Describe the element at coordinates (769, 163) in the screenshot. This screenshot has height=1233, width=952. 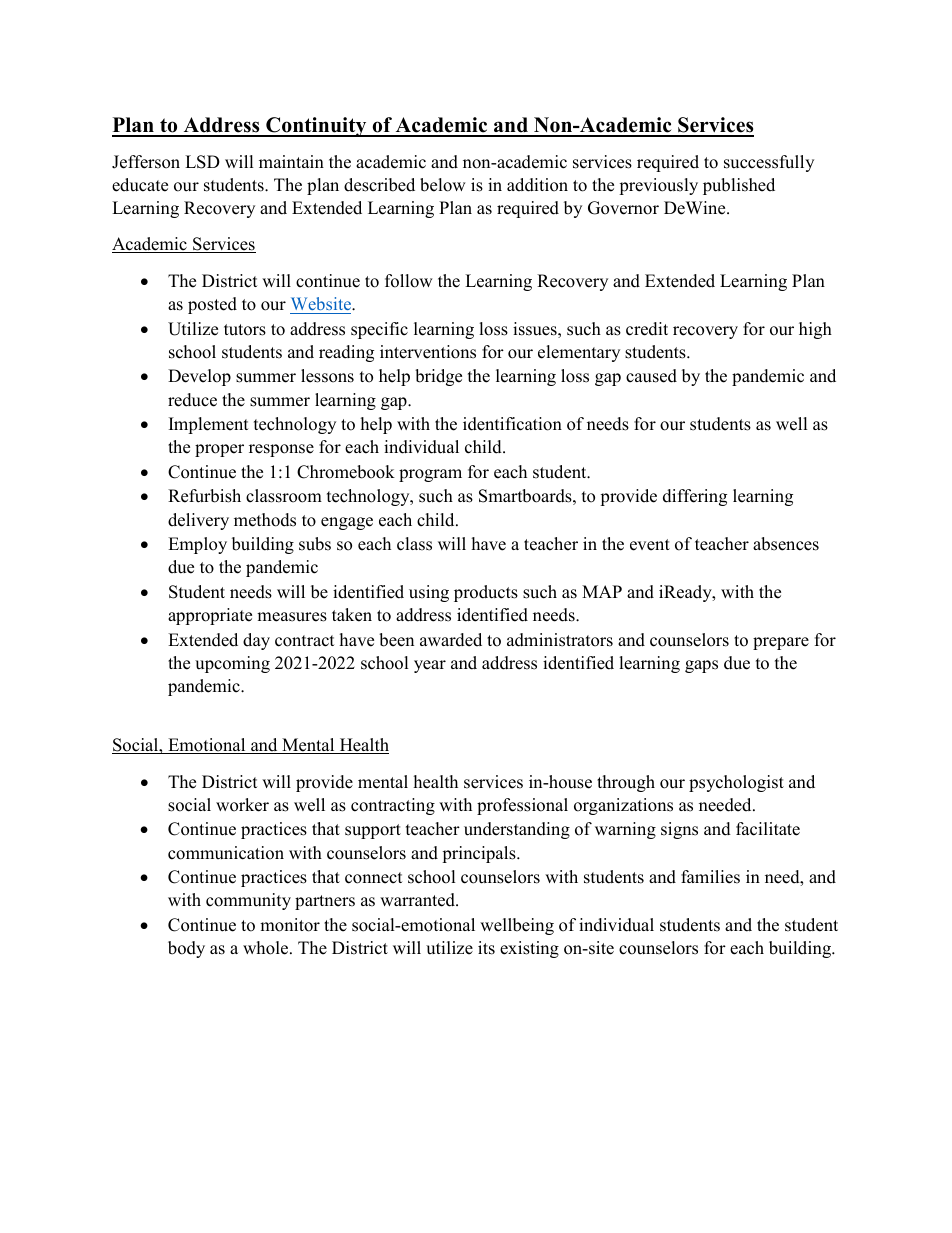
I see `successfully` at that location.
